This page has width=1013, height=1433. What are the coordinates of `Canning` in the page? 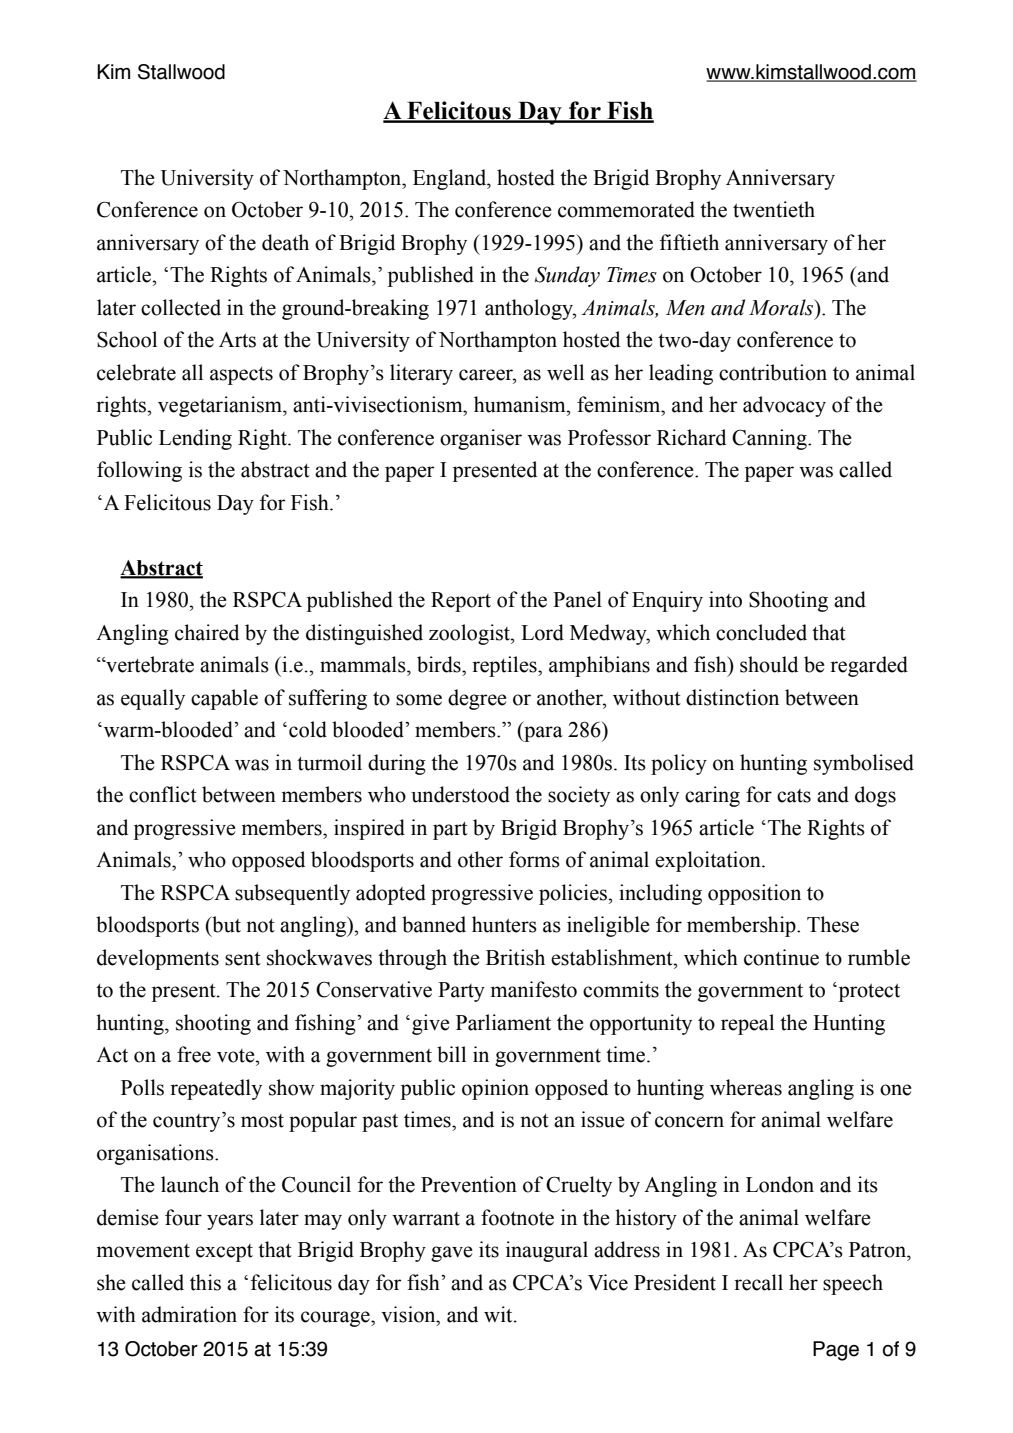 It's located at (770, 439).
